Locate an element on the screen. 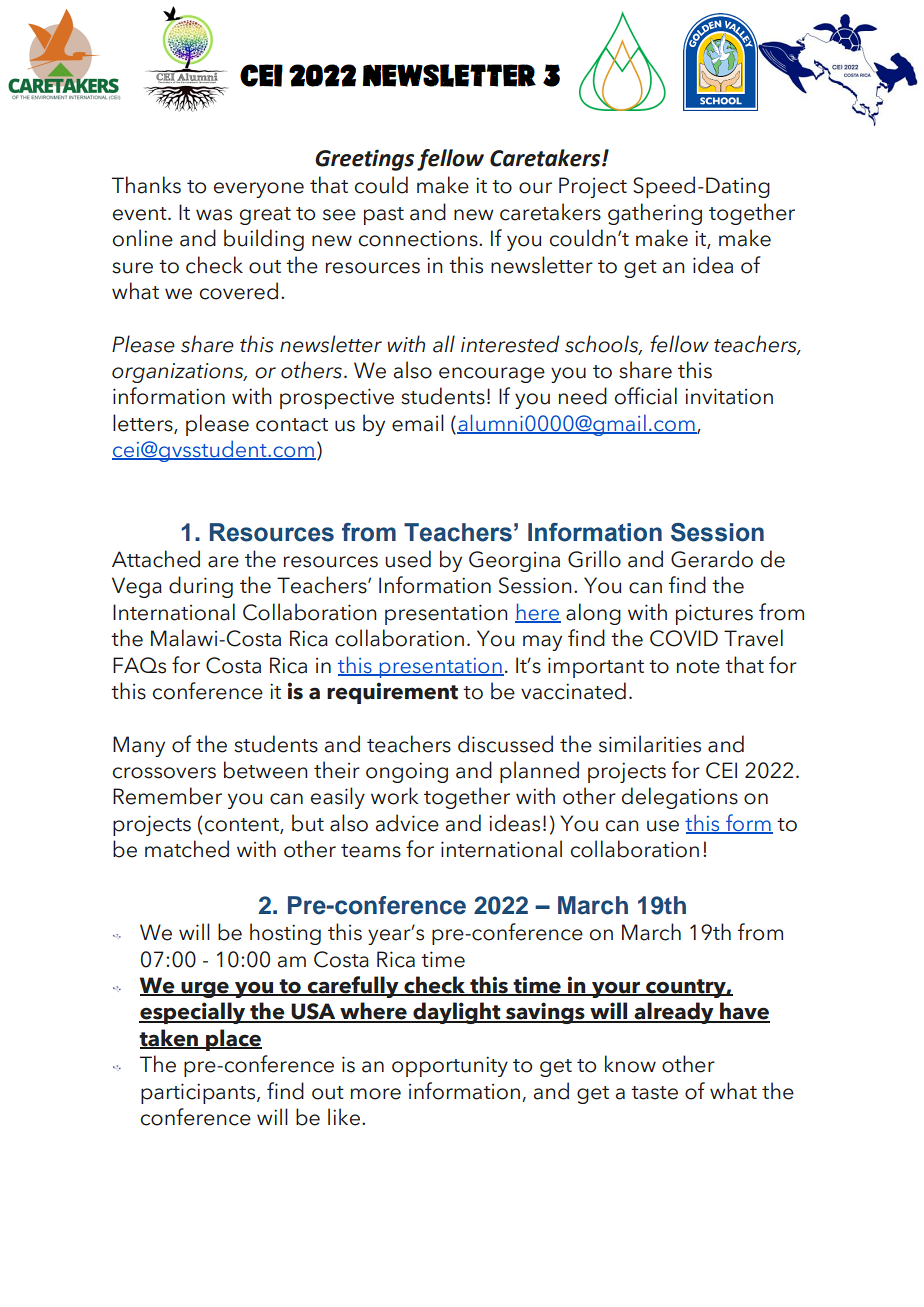  opportunity is located at coordinates (450, 1066).
